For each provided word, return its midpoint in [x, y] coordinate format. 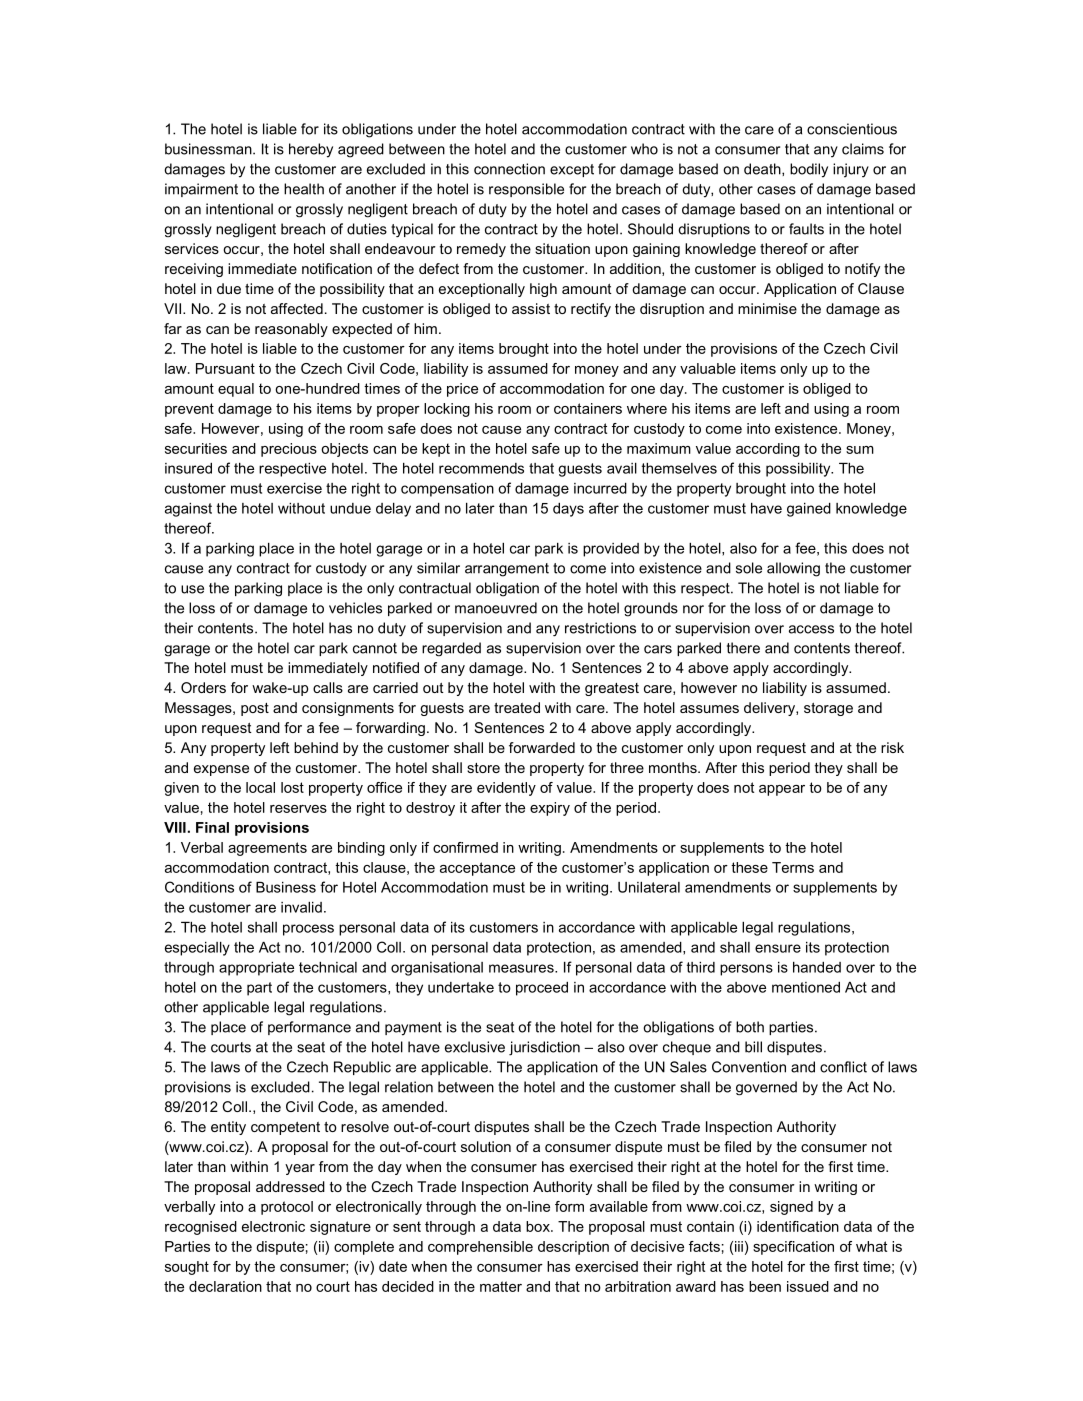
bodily [809, 170]
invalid [301, 907]
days [568, 510]
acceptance [477, 869]
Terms [793, 867]
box [539, 1226]
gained [809, 510]
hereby [311, 150]
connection [509, 169]
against [188, 510]
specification [793, 1248]
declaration [225, 1286]
